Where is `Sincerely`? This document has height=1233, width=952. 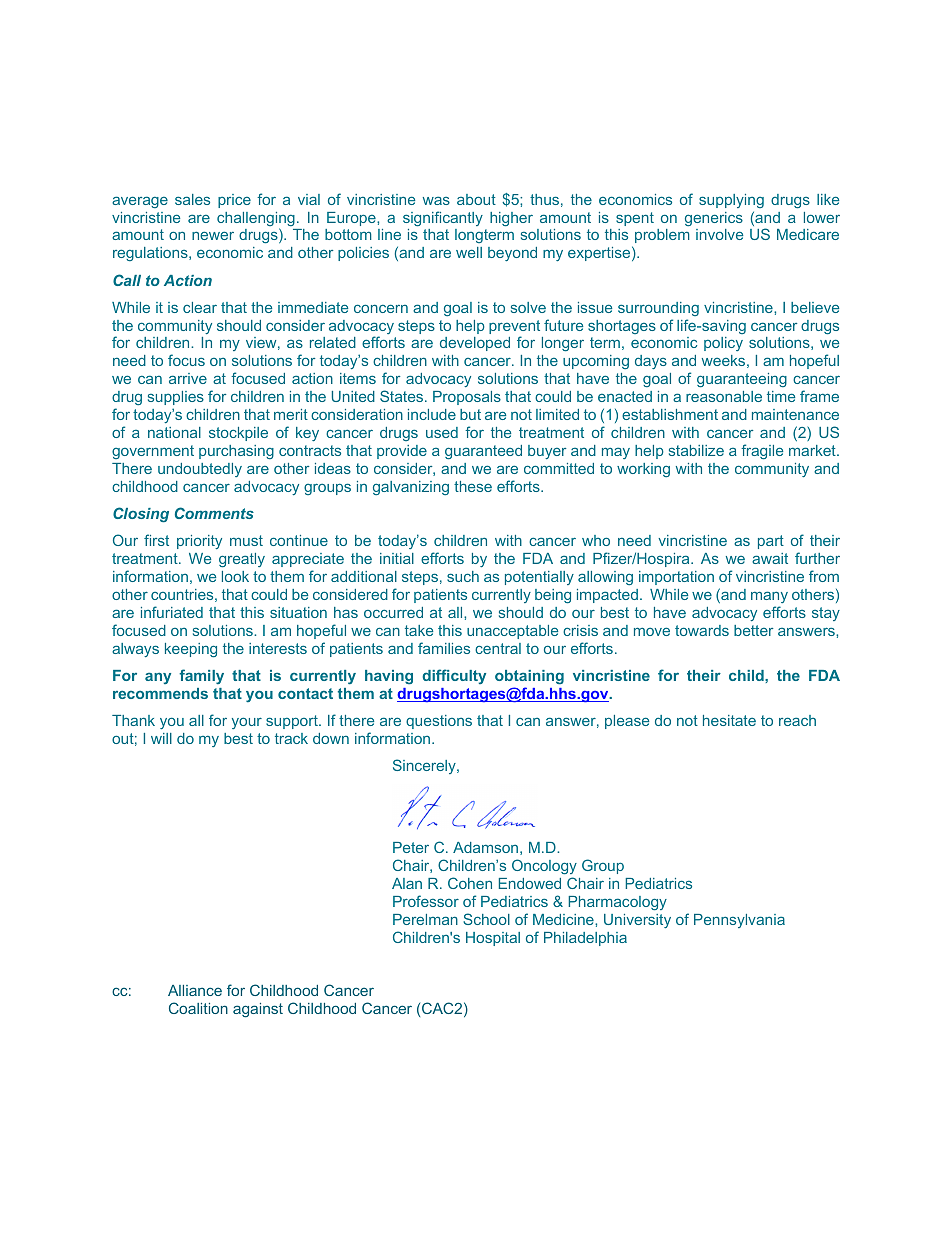 Sincerely is located at coordinates (425, 766).
